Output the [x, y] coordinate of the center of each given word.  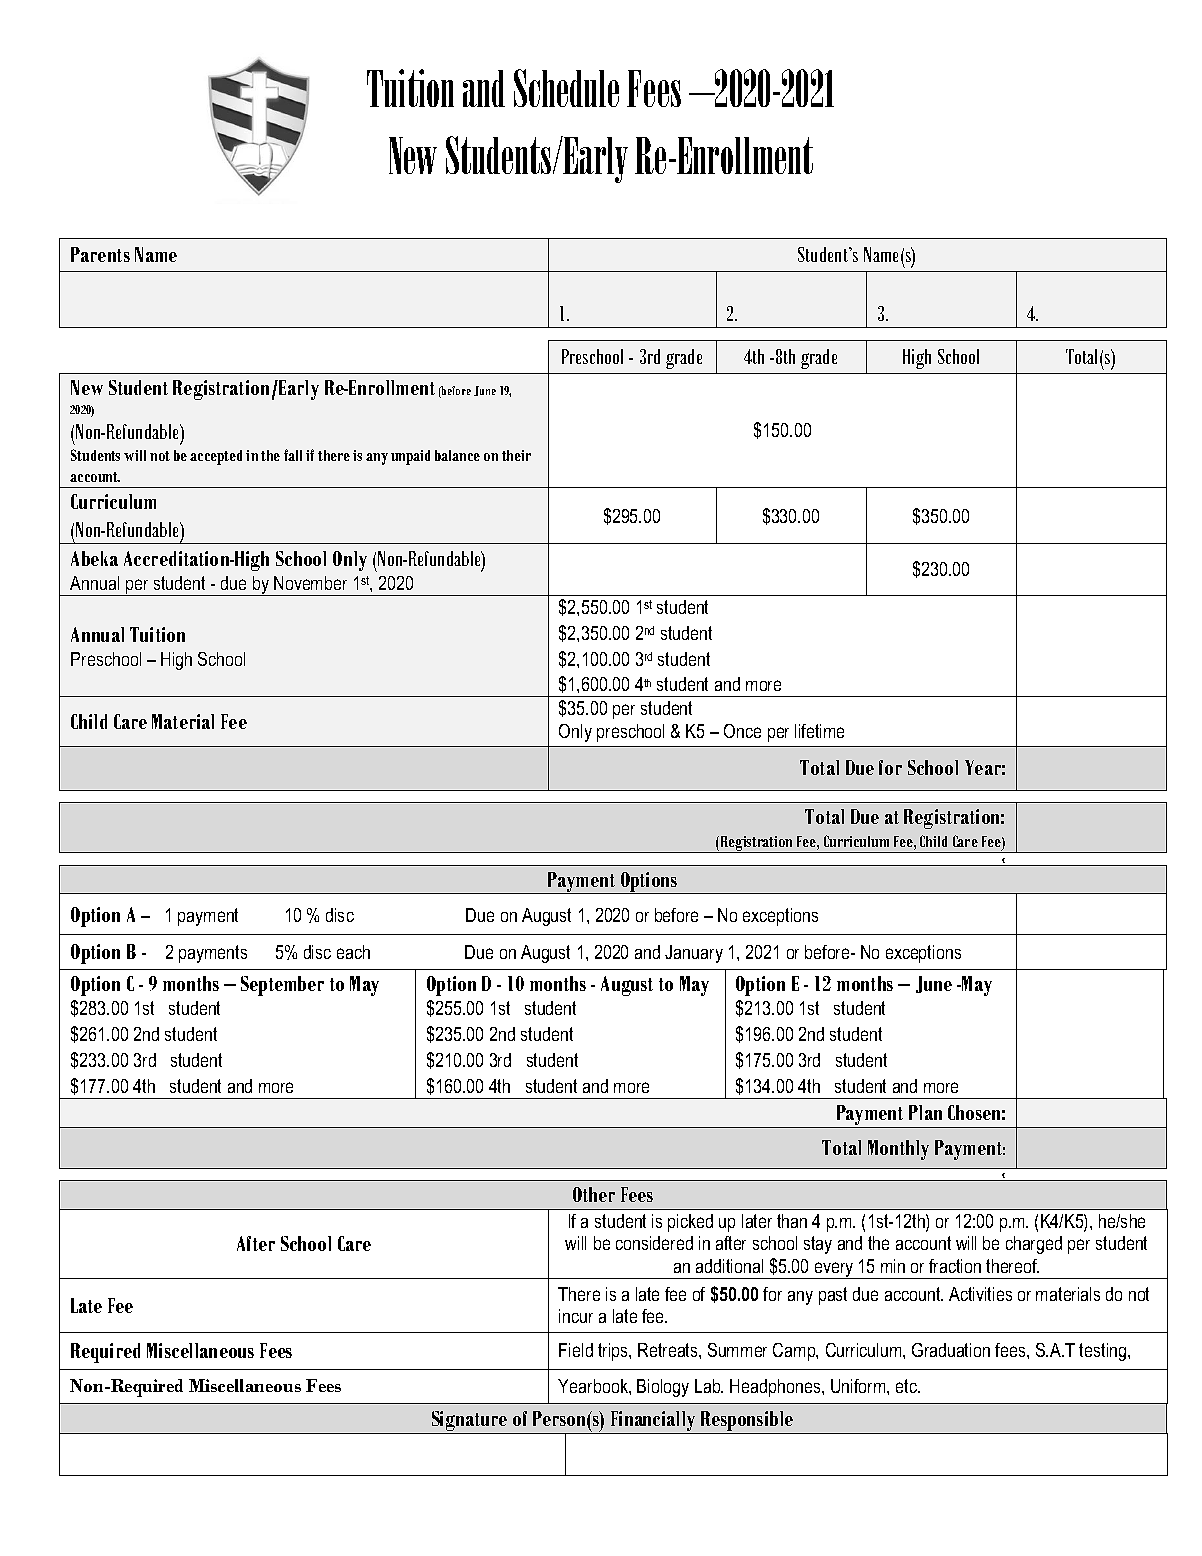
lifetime [819, 731]
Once [742, 731]
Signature [469, 1422]
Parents [100, 254]
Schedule [566, 88]
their [516, 455]
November [310, 583]
